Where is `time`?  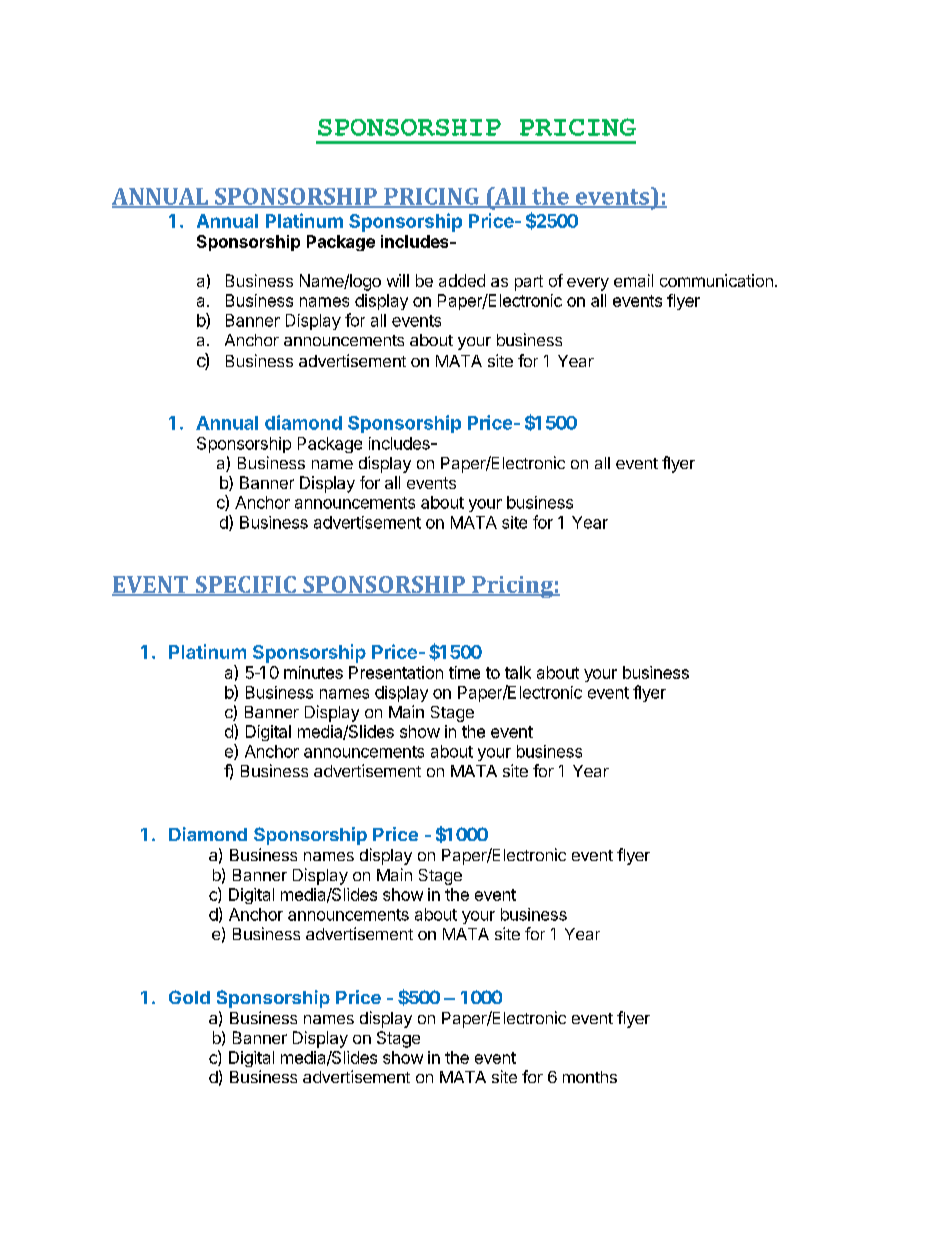
time is located at coordinates (464, 672).
